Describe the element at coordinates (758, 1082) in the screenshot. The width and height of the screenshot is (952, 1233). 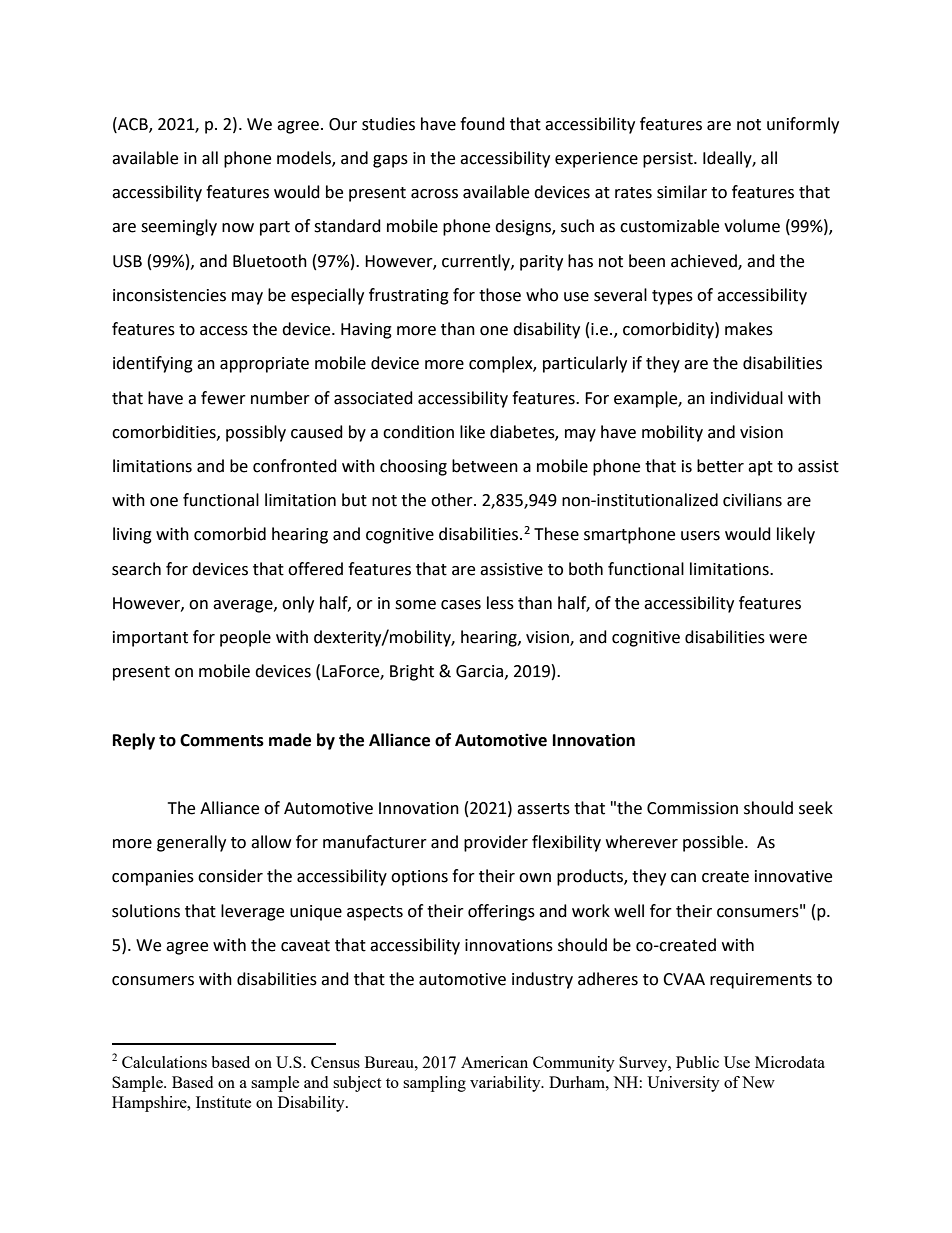
I see `New` at that location.
